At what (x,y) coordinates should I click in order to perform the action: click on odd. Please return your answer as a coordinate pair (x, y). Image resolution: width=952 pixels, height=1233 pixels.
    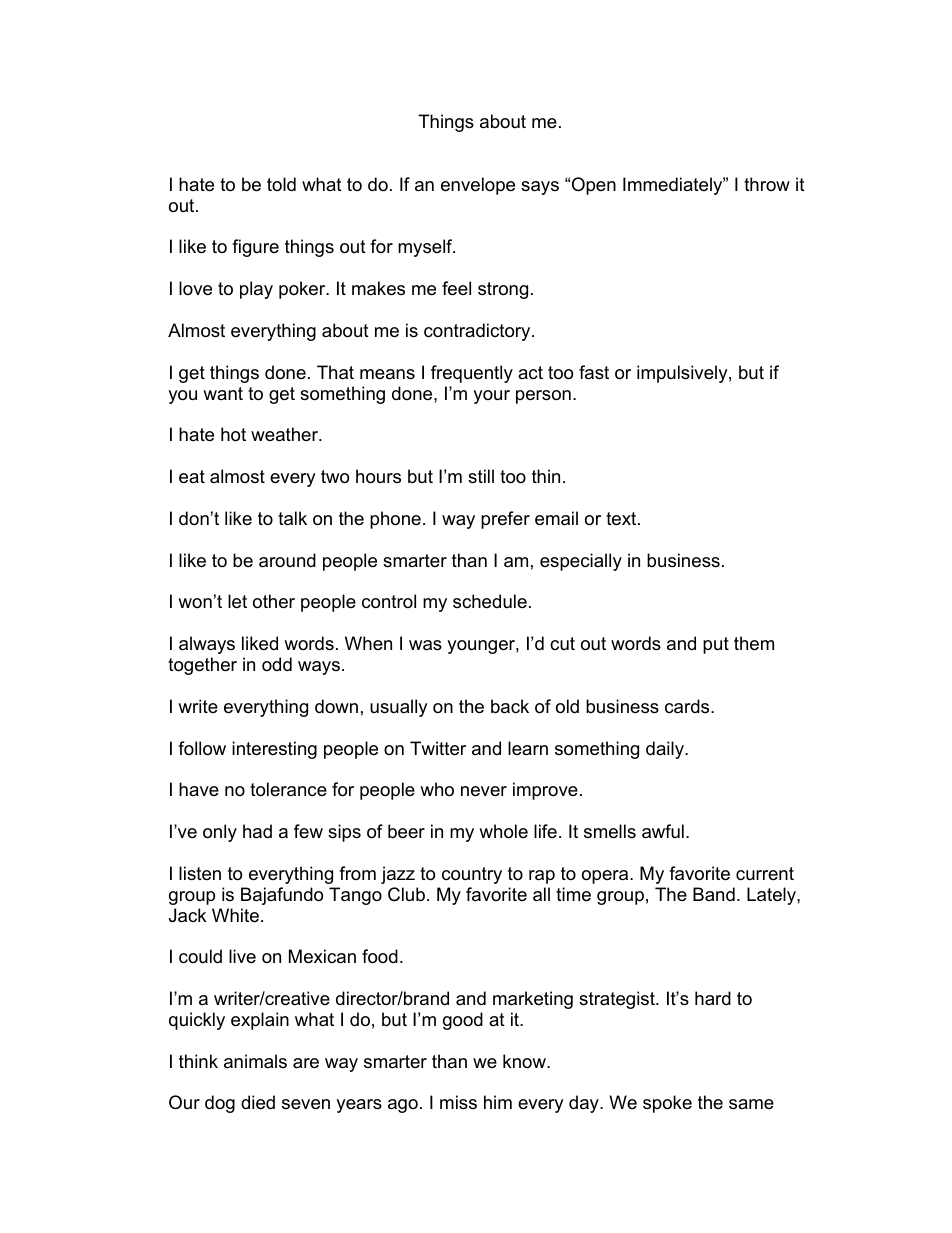
    Looking at the image, I should click on (277, 664).
